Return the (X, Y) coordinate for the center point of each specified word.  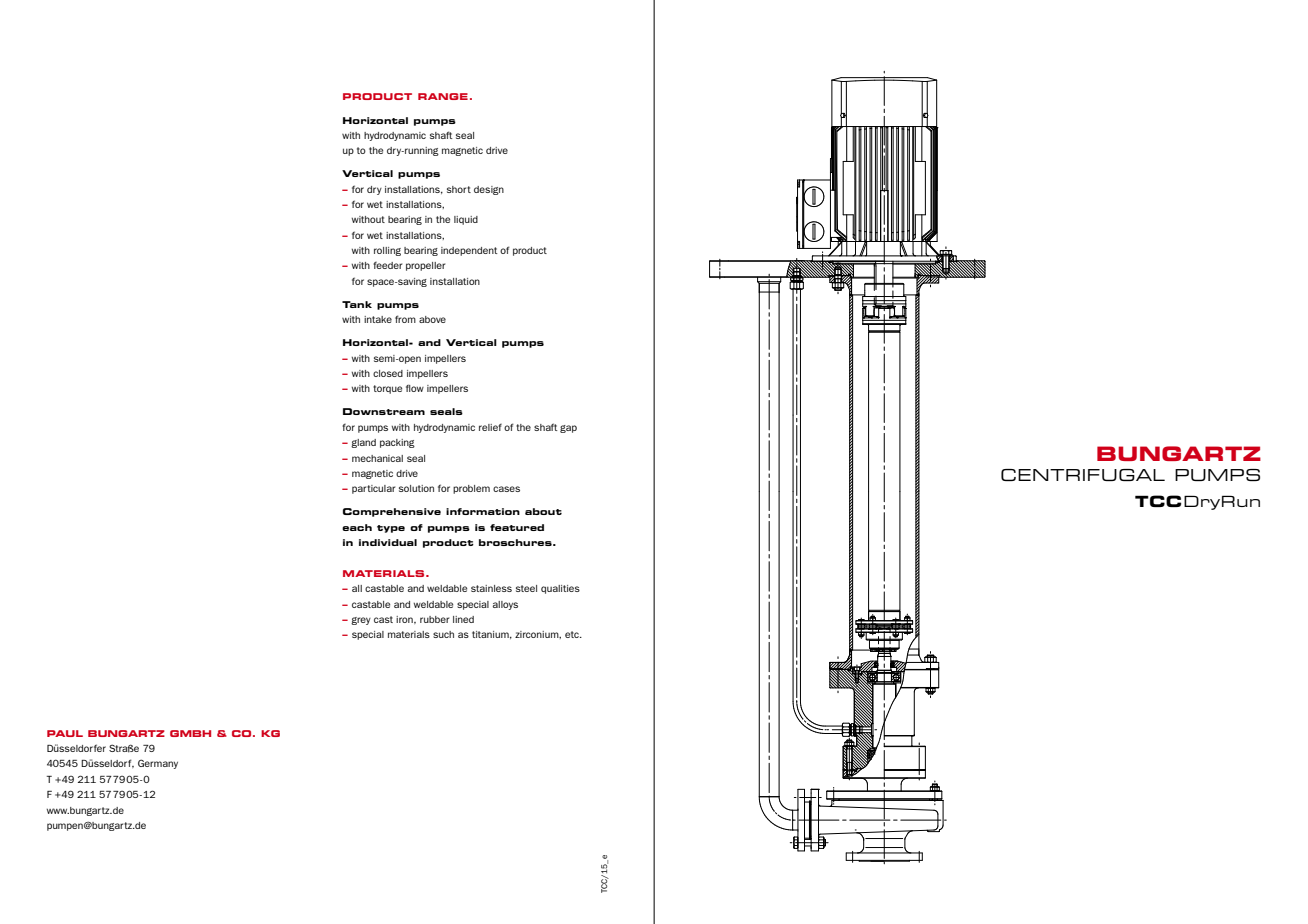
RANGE (443, 96)
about (543, 511)
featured (517, 527)
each (357, 527)
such (443, 634)
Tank (357, 304)
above (432, 319)
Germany (158, 764)
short (459, 189)
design (489, 190)
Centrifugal (1083, 475)
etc (573, 634)
